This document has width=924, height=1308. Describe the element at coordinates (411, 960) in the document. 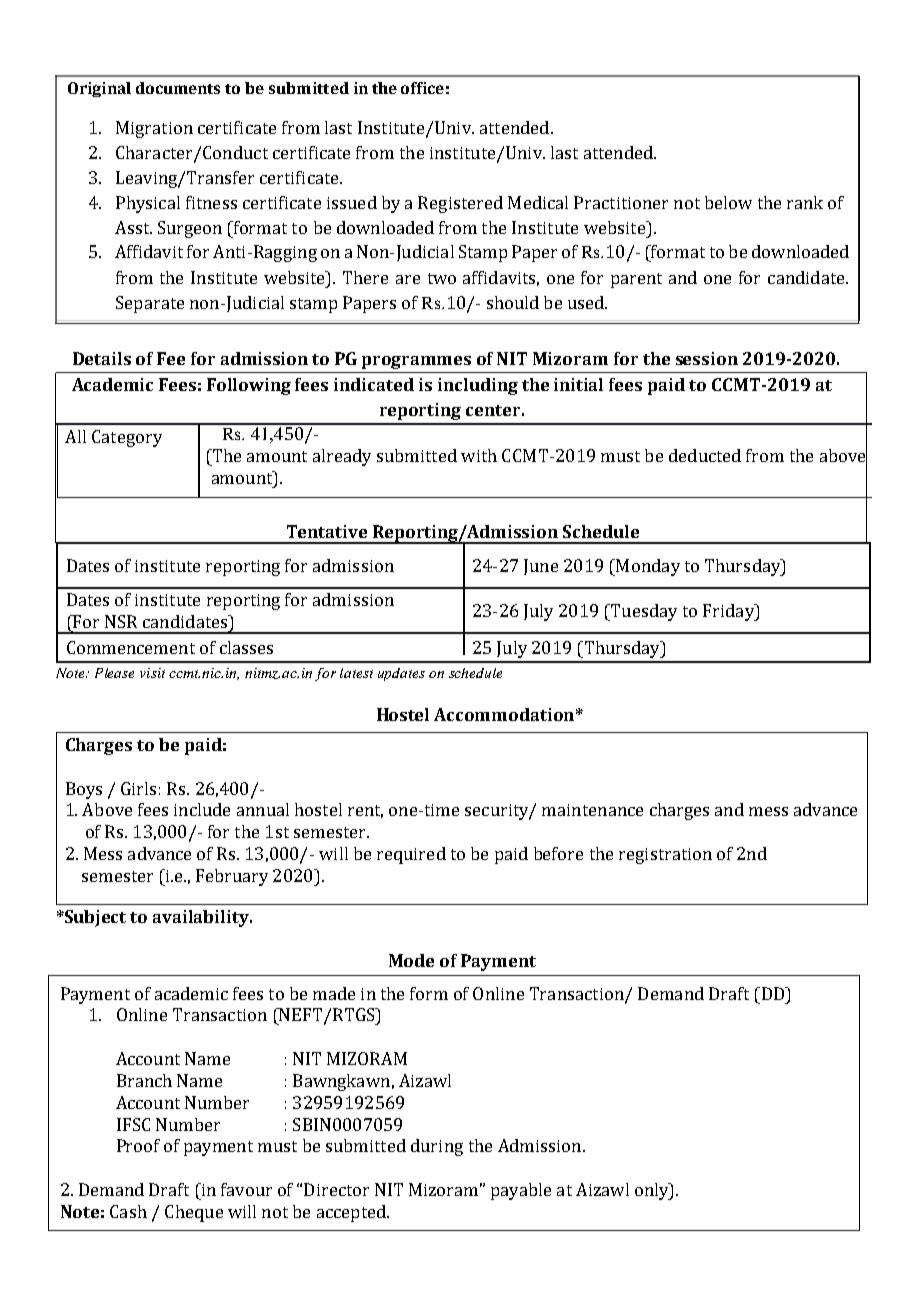

I see `Mode` at that location.
